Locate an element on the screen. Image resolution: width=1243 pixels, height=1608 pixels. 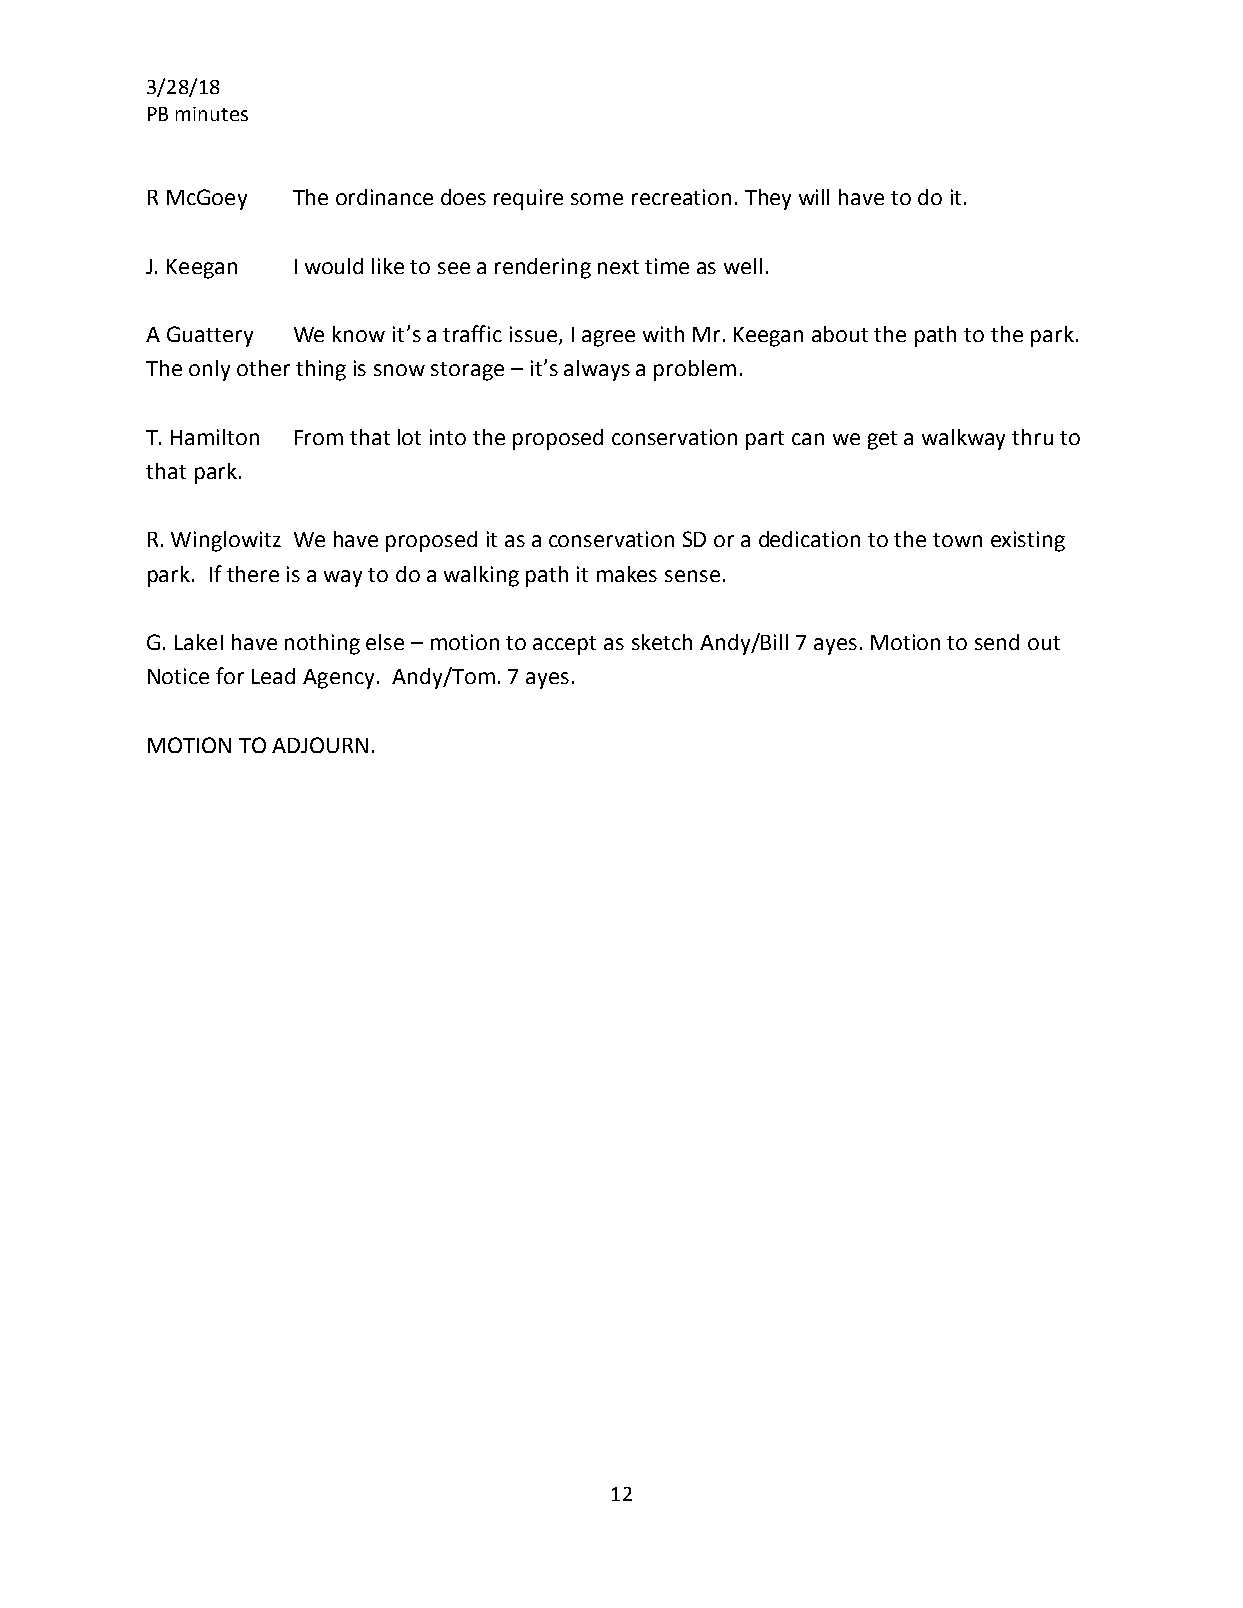
minutes is located at coordinates (212, 114).
